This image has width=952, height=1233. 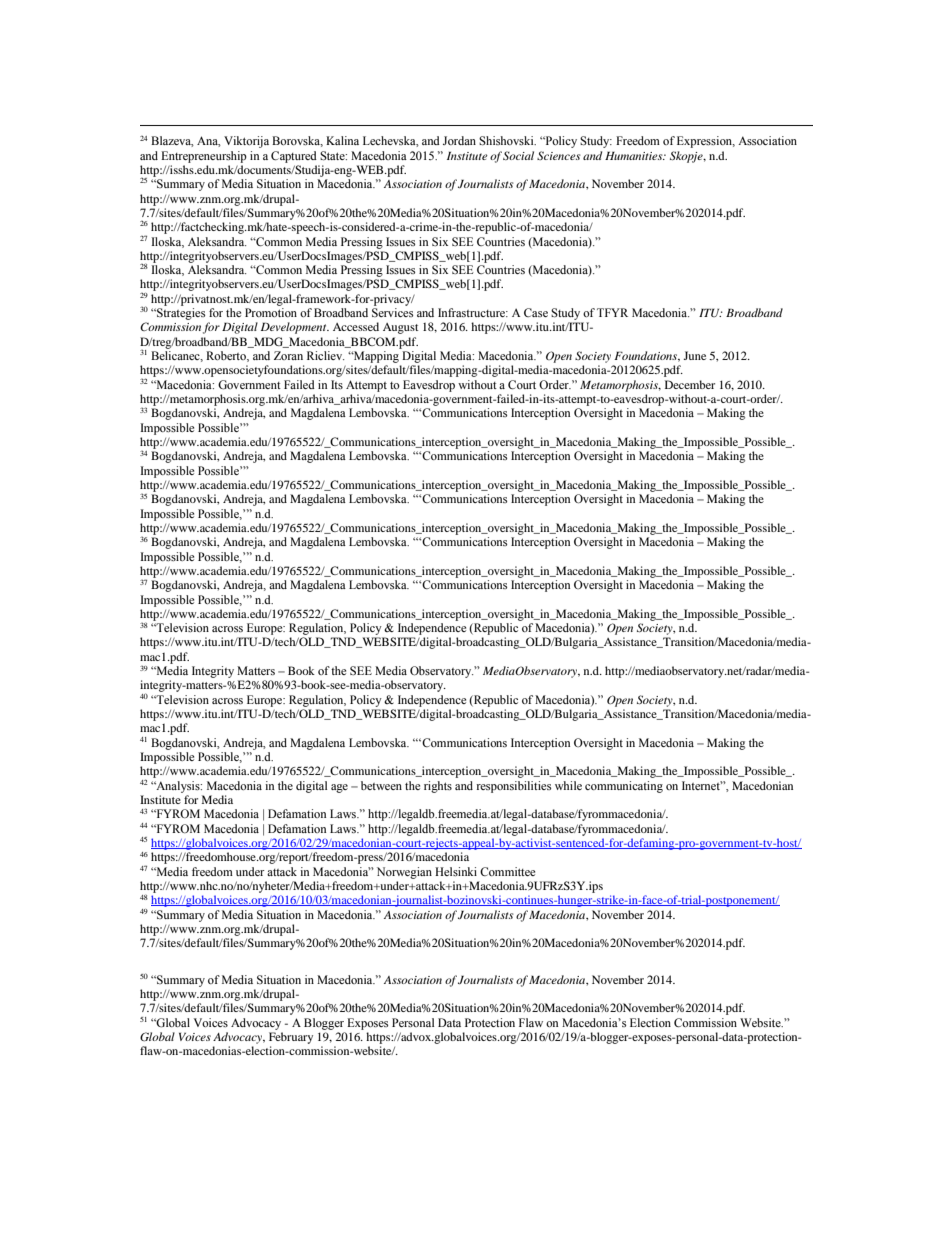 I want to click on Helsinki, so click(x=456, y=871).
